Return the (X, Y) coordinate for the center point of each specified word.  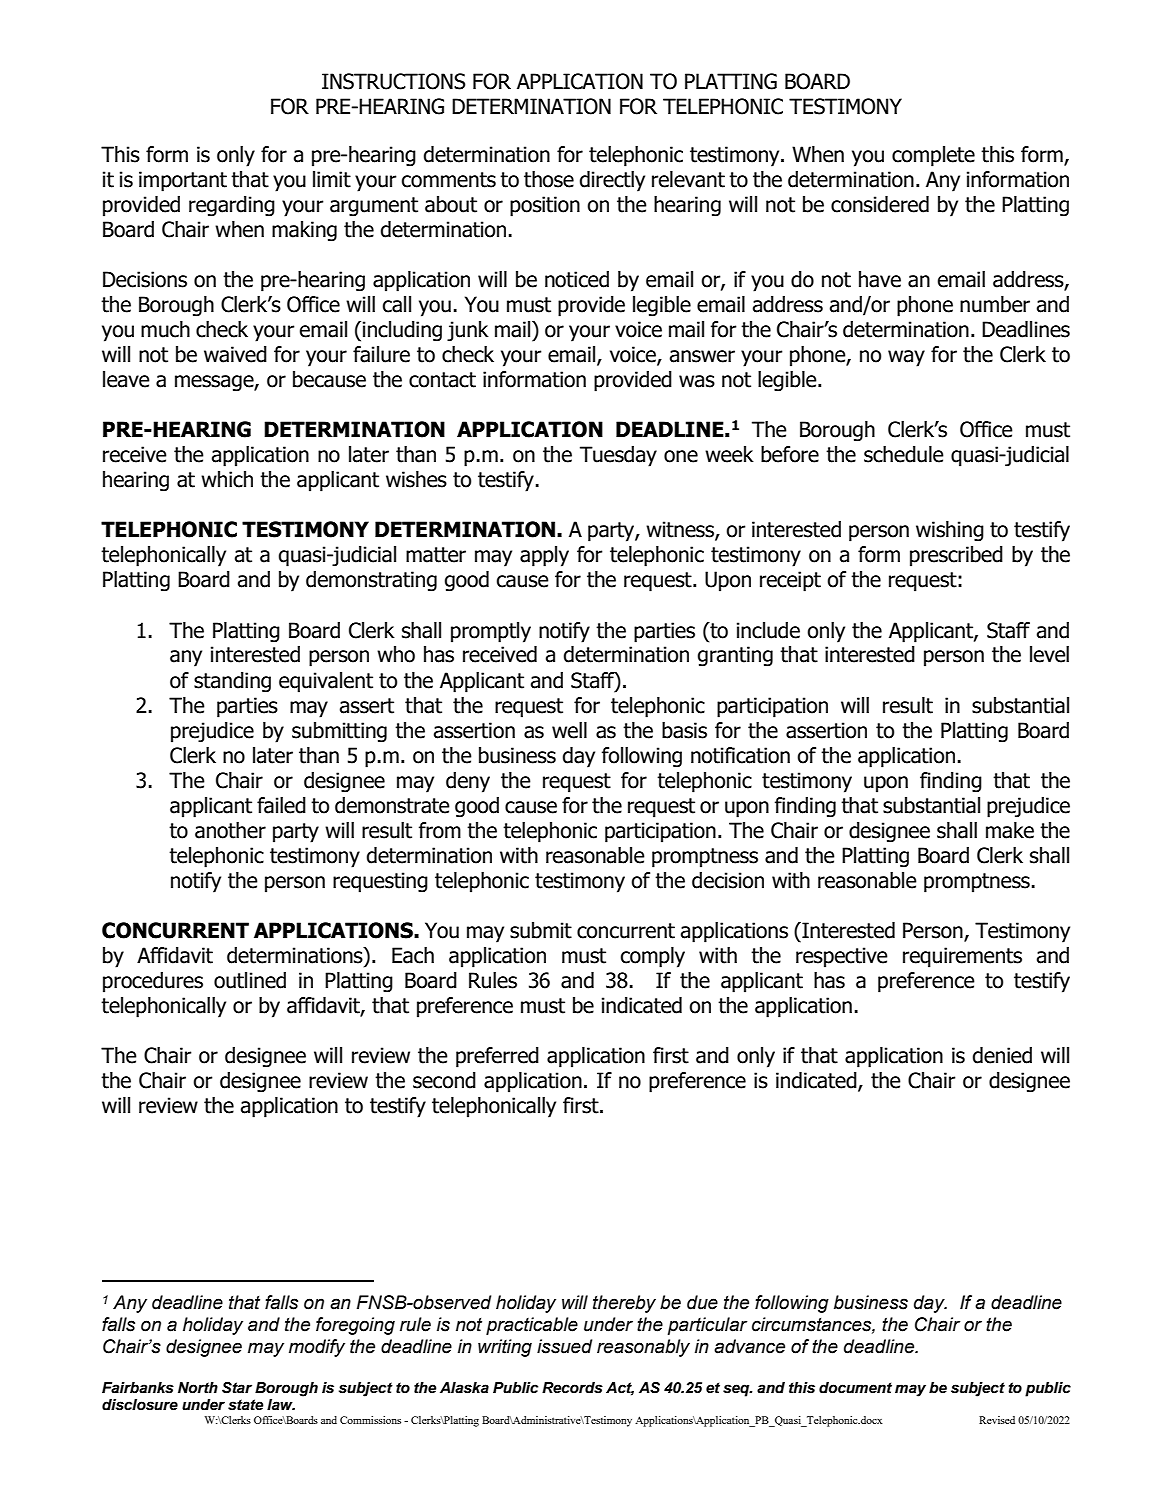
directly (612, 181)
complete (933, 156)
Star (237, 1388)
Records (572, 1388)
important (183, 181)
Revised (997, 1420)
